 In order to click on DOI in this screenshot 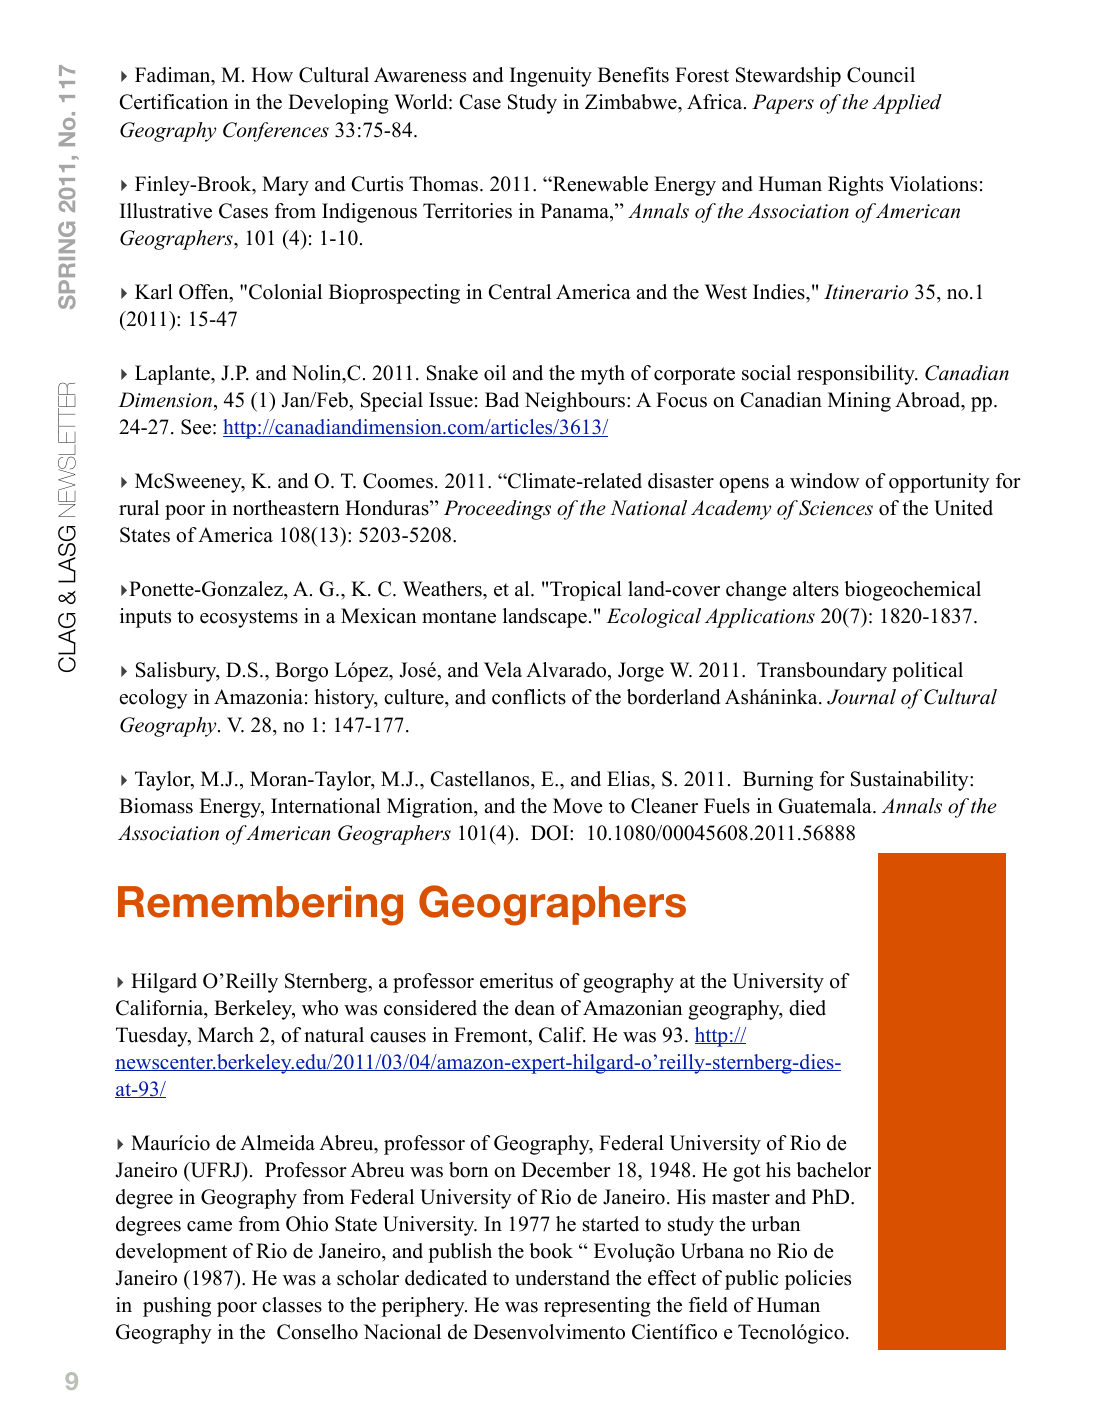, I will do `click(551, 833)`.
